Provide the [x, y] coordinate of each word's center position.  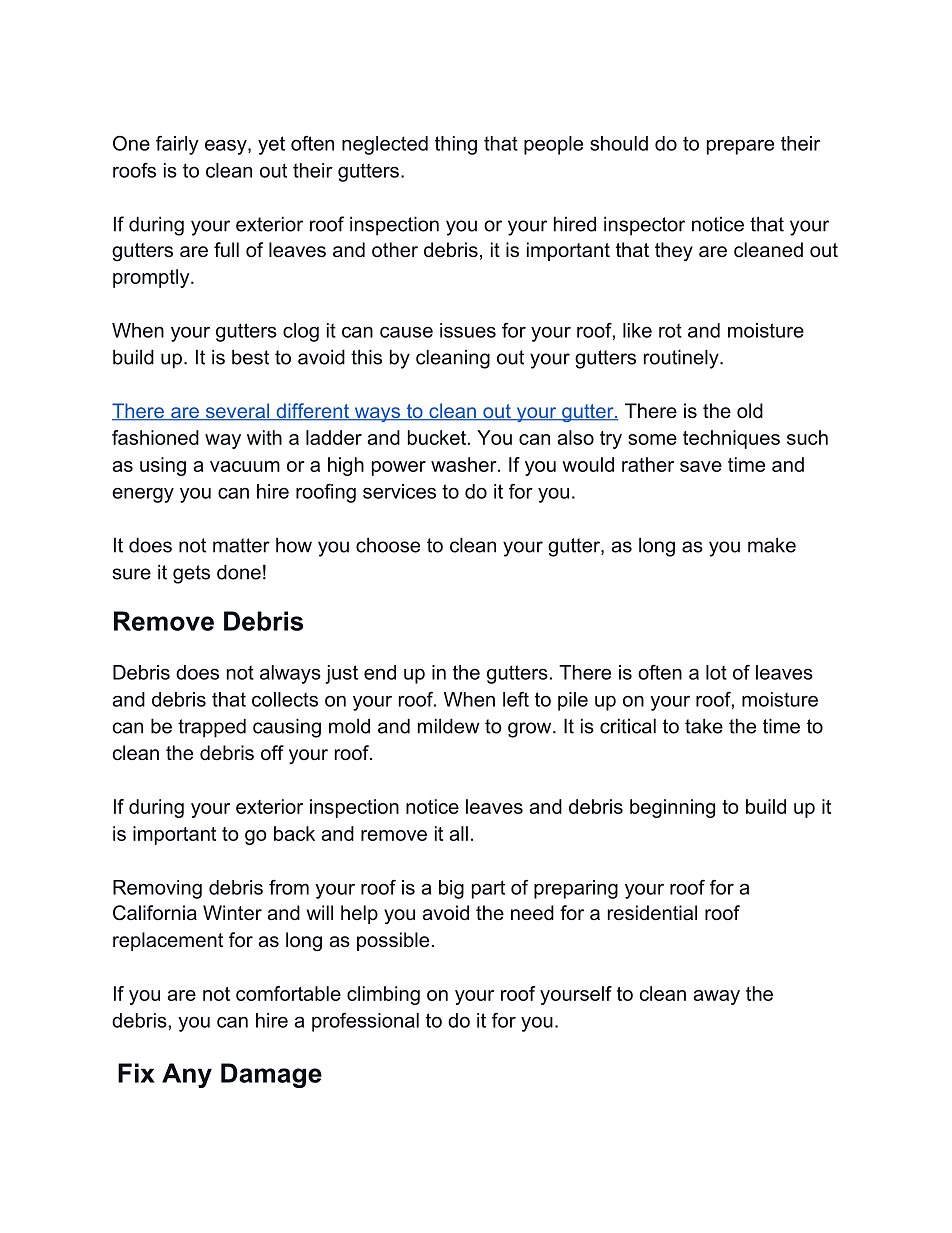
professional [365, 1022]
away [717, 997]
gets [191, 574]
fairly [177, 145]
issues [468, 330]
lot [716, 672]
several [237, 412]
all [459, 833]
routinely [682, 359]
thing [456, 145]
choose [388, 545]
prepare [740, 147]
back [294, 833]
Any [187, 1075]
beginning [672, 808]
